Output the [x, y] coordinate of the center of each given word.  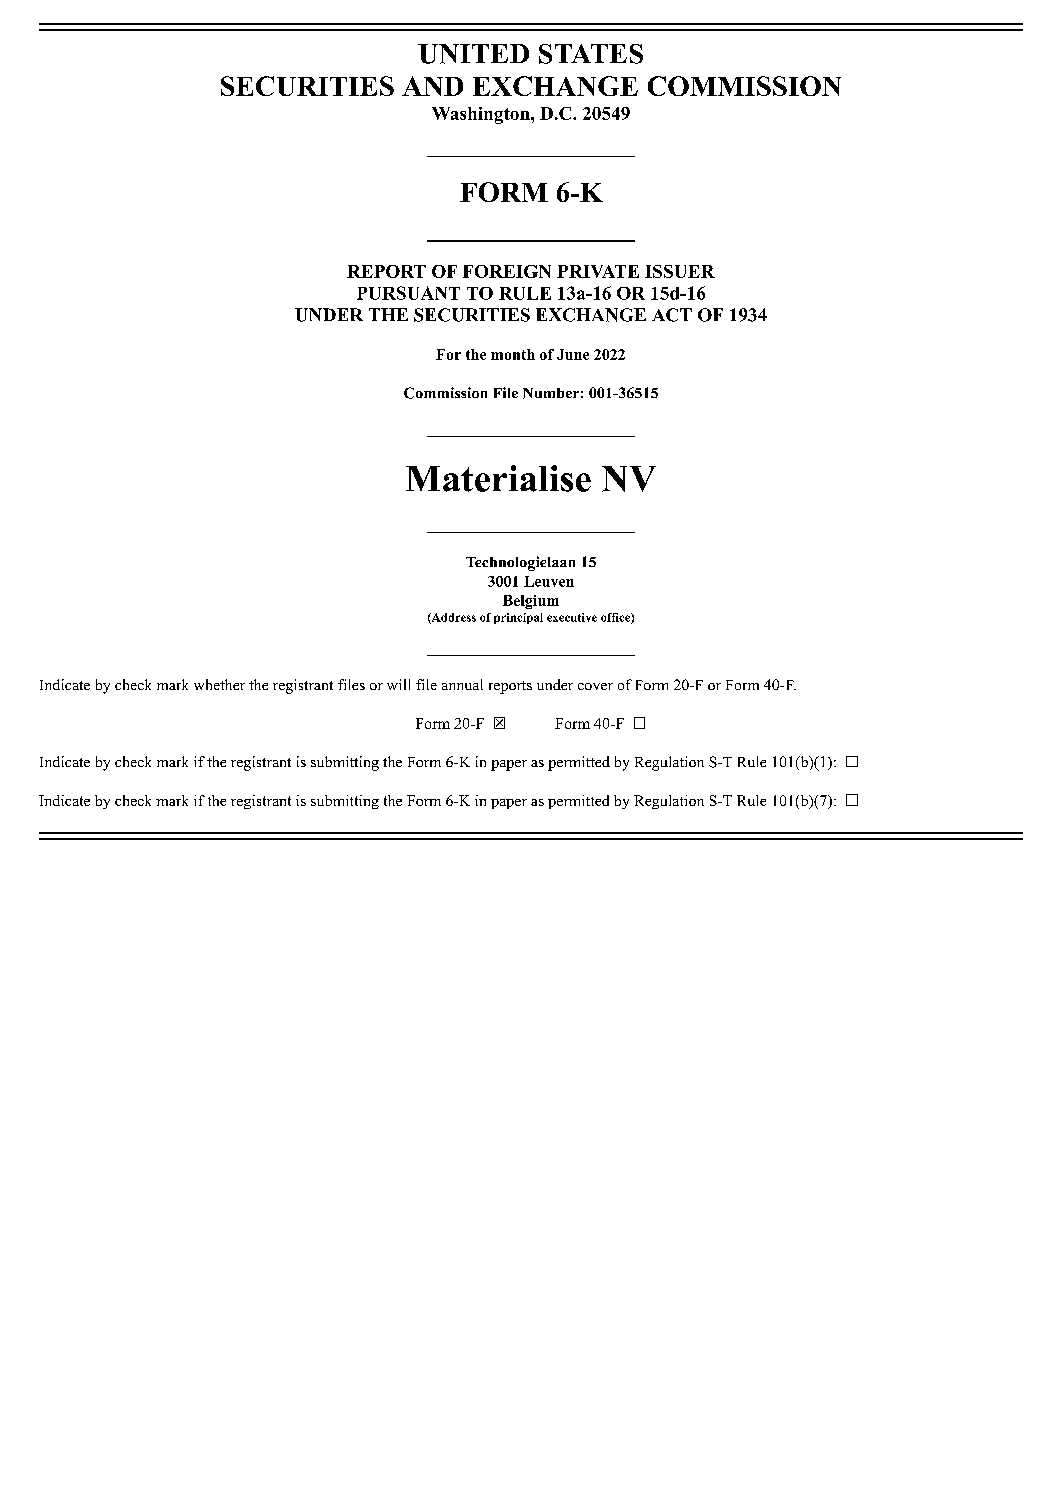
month [513, 354]
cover [595, 686]
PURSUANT [408, 293]
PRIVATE [598, 271]
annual [462, 684]
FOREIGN [507, 271]
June [573, 354]
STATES [591, 54]
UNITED [473, 54]
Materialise [498, 478]
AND [432, 86]
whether [219, 684]
